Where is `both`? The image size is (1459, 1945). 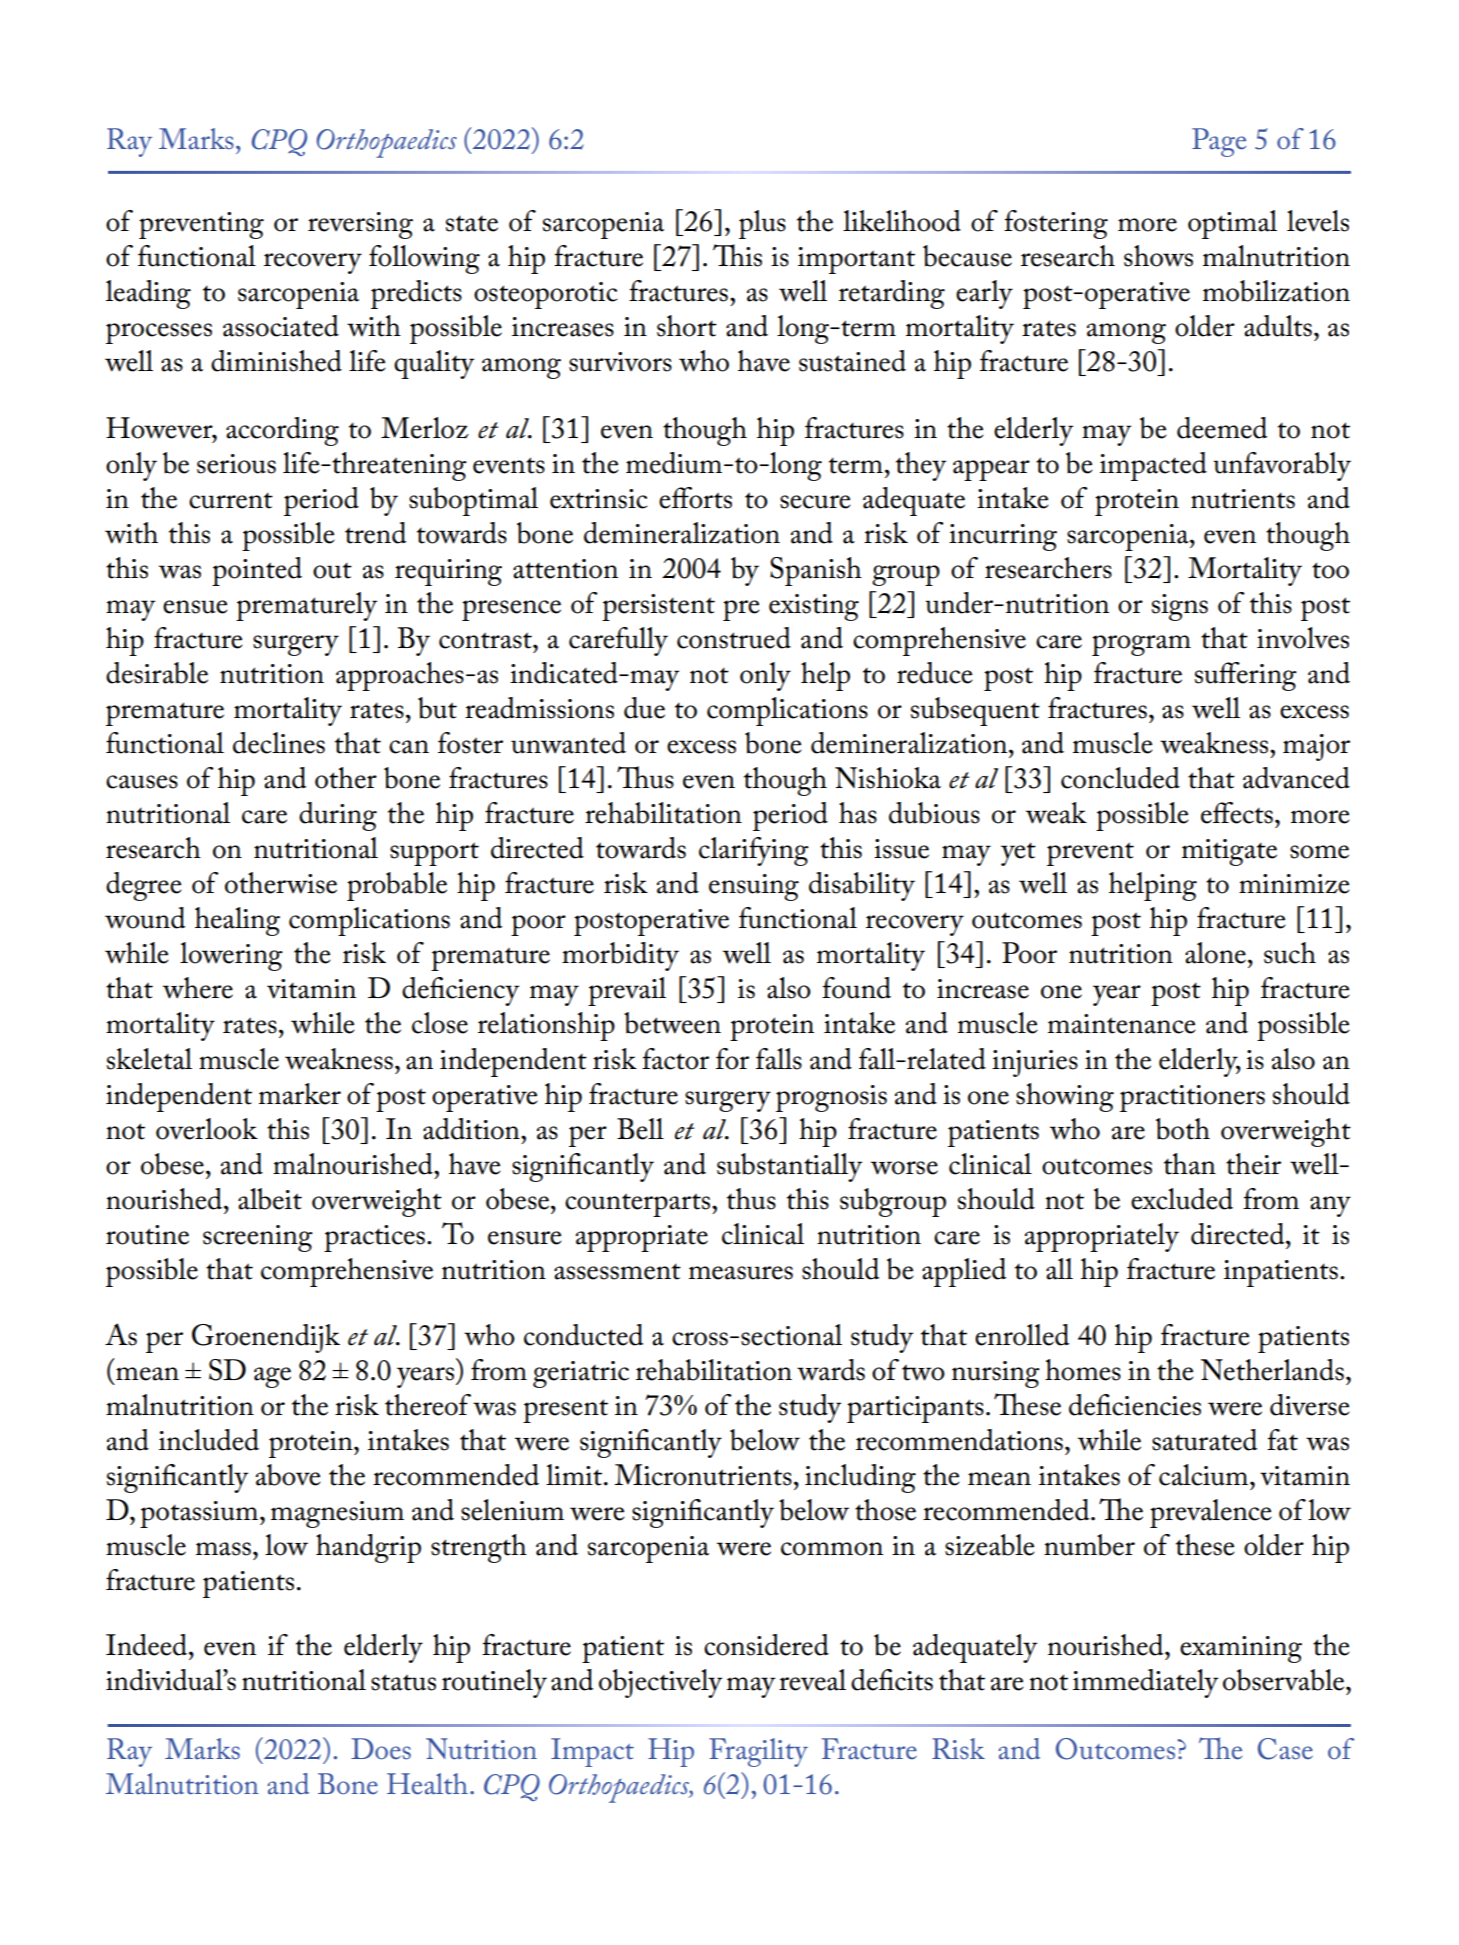 both is located at coordinates (1183, 1129).
